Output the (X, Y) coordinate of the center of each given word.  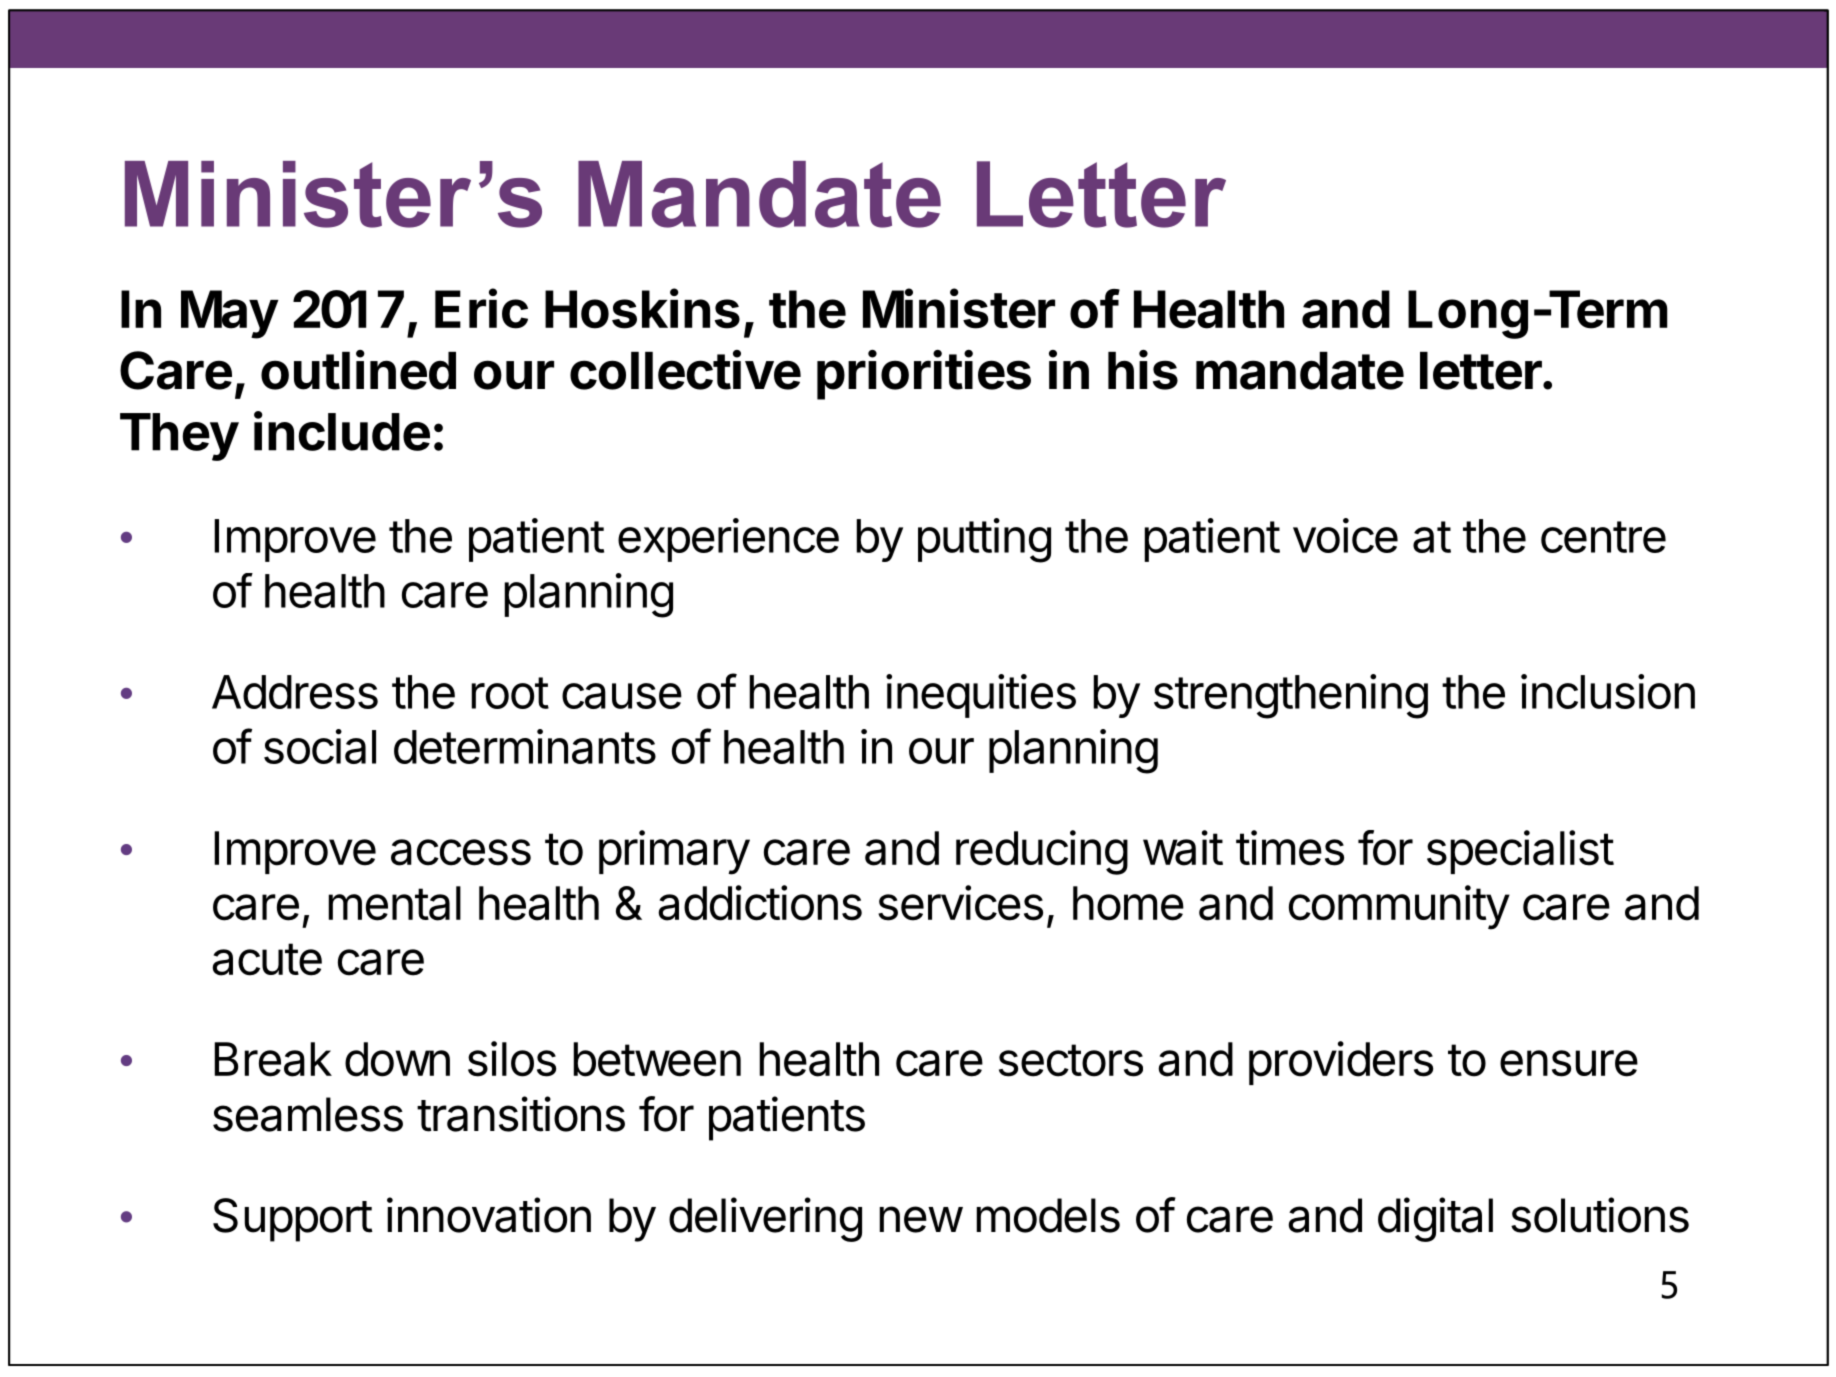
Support (293, 1220)
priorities (924, 375)
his (1143, 370)
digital (1435, 1219)
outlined (358, 370)
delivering (765, 1219)
